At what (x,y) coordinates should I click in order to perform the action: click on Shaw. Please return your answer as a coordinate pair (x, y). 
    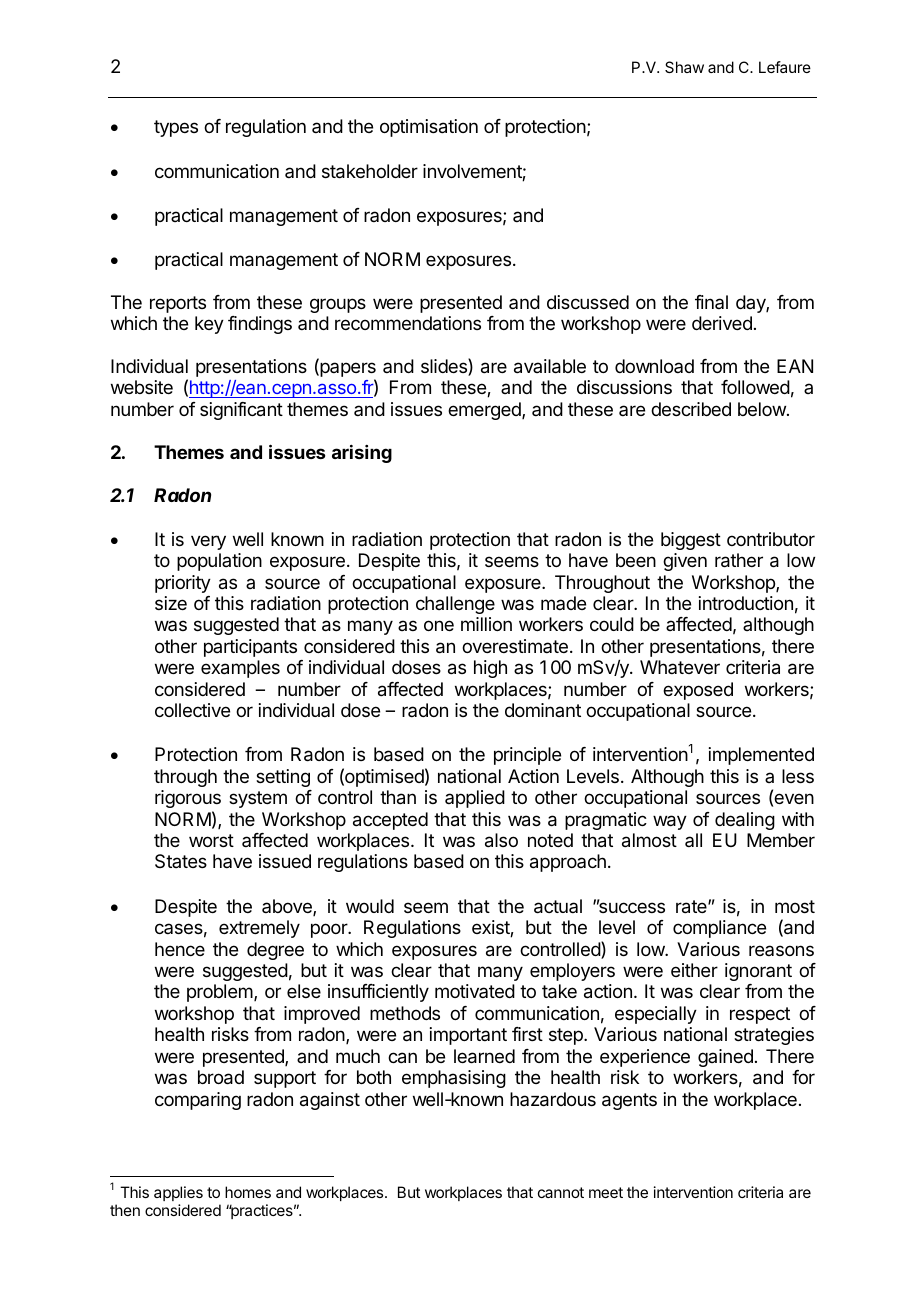
    Looking at the image, I should click on (684, 67).
